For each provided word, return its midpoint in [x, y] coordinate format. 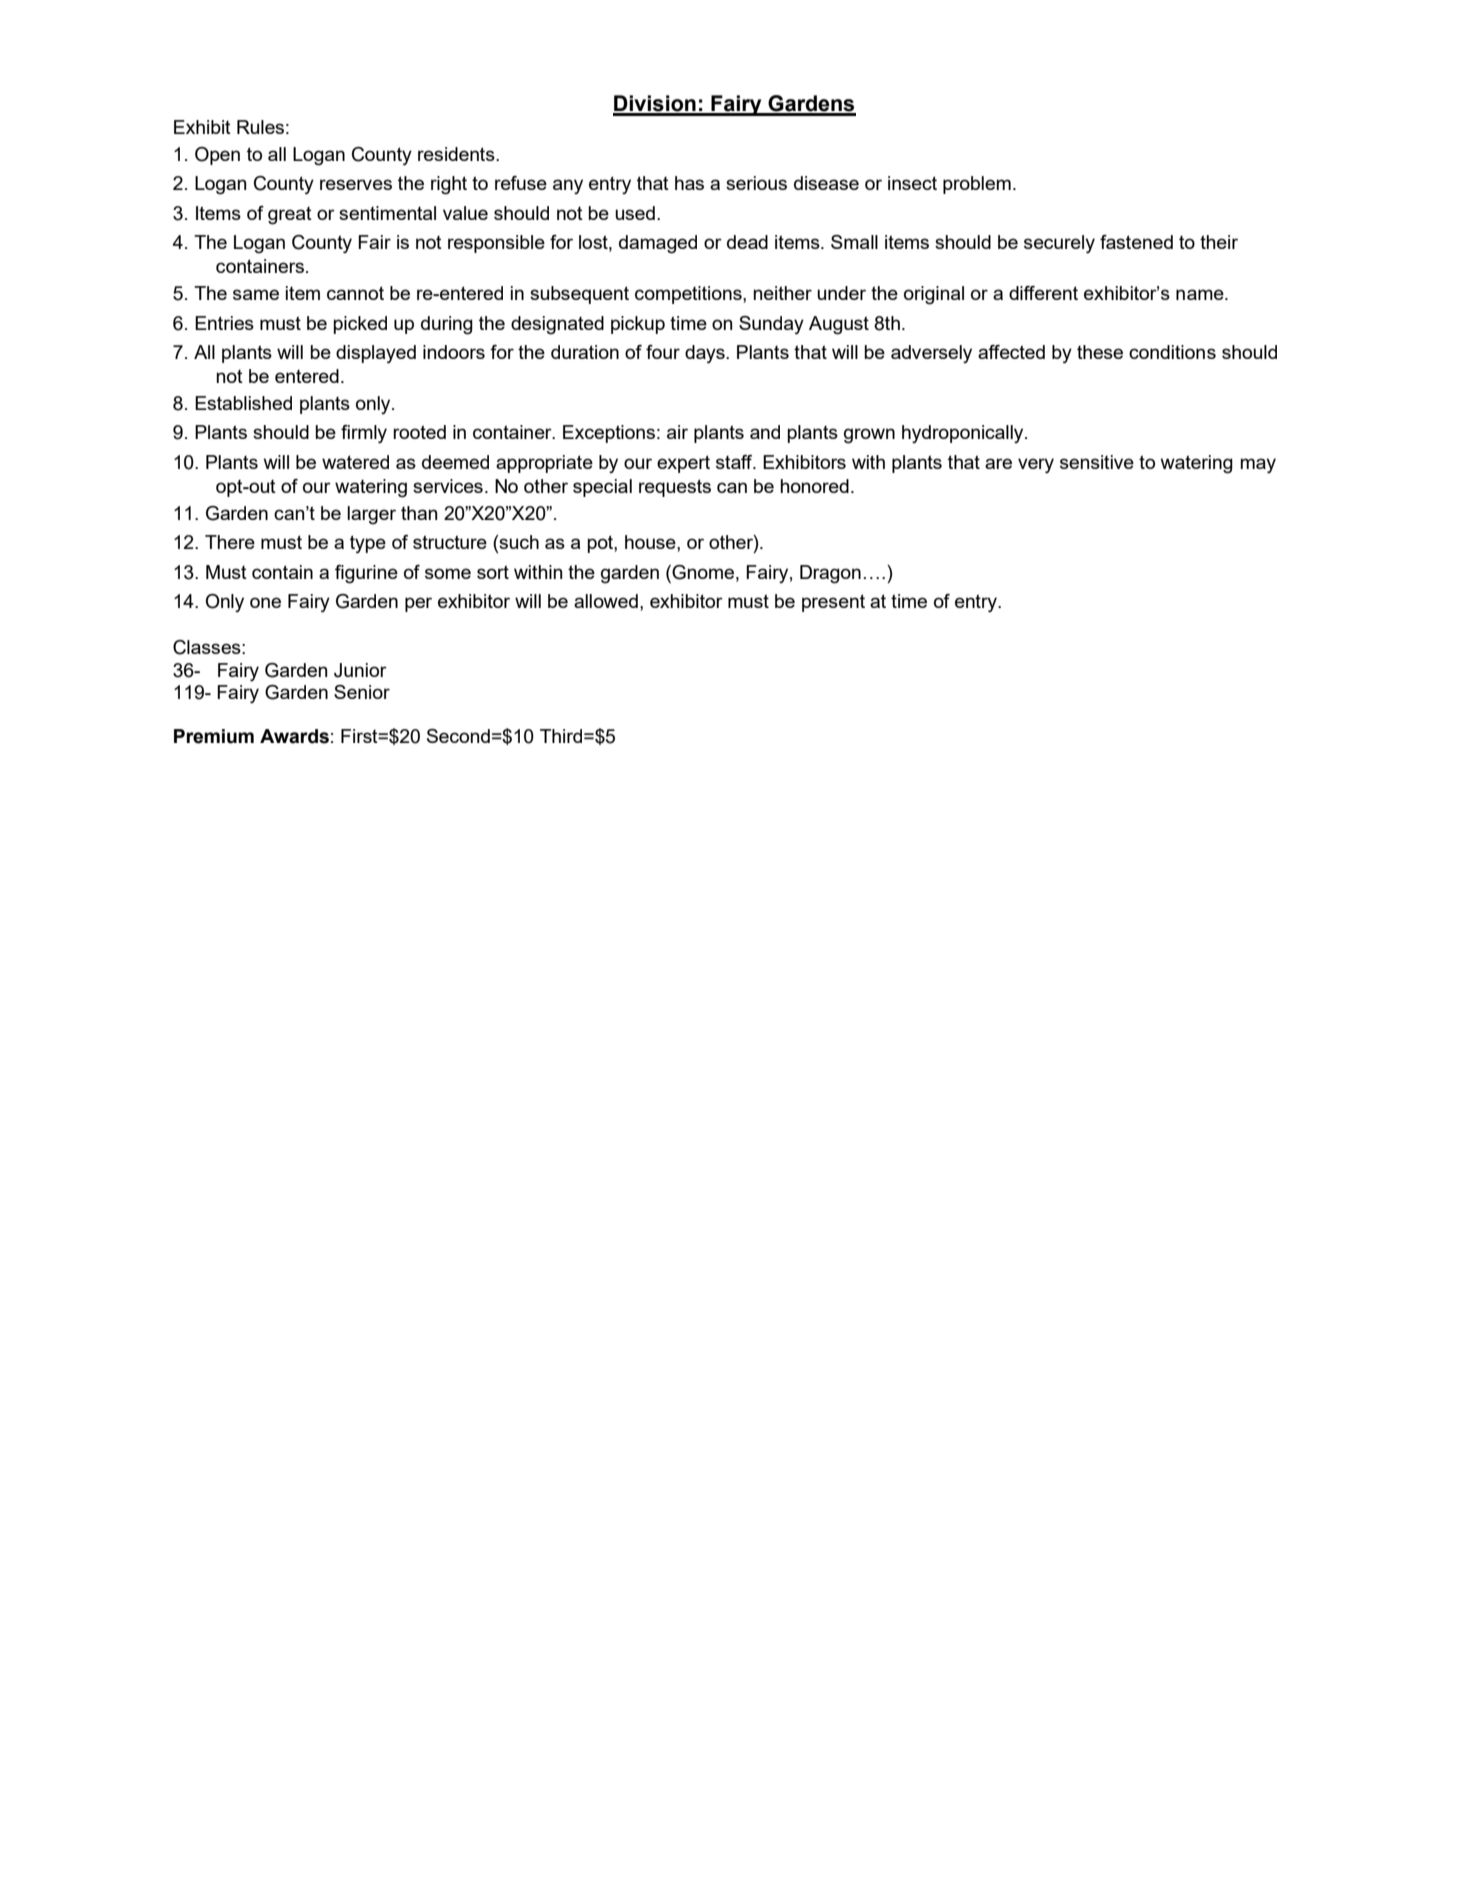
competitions [689, 295]
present [833, 603]
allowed [606, 601]
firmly [364, 434]
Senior [362, 692]
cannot [355, 293]
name [1201, 294]
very [1036, 466]
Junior [360, 670]
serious [756, 183]
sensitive [1097, 462]
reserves [356, 184]
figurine [366, 574]
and [765, 432]
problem [977, 185]
